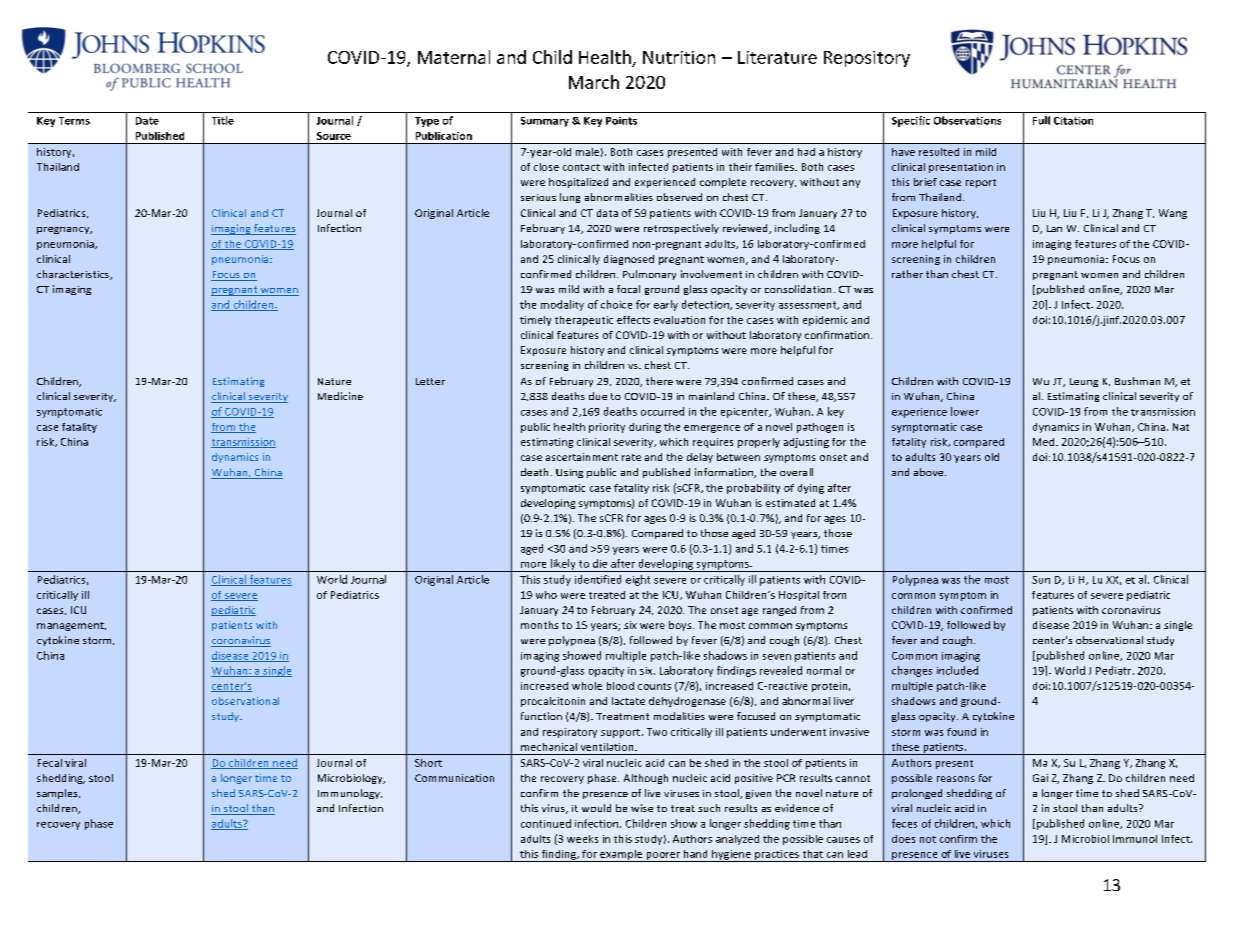  What do you see at coordinates (594, 82) in the screenshot?
I see `March` at bounding box center [594, 82].
